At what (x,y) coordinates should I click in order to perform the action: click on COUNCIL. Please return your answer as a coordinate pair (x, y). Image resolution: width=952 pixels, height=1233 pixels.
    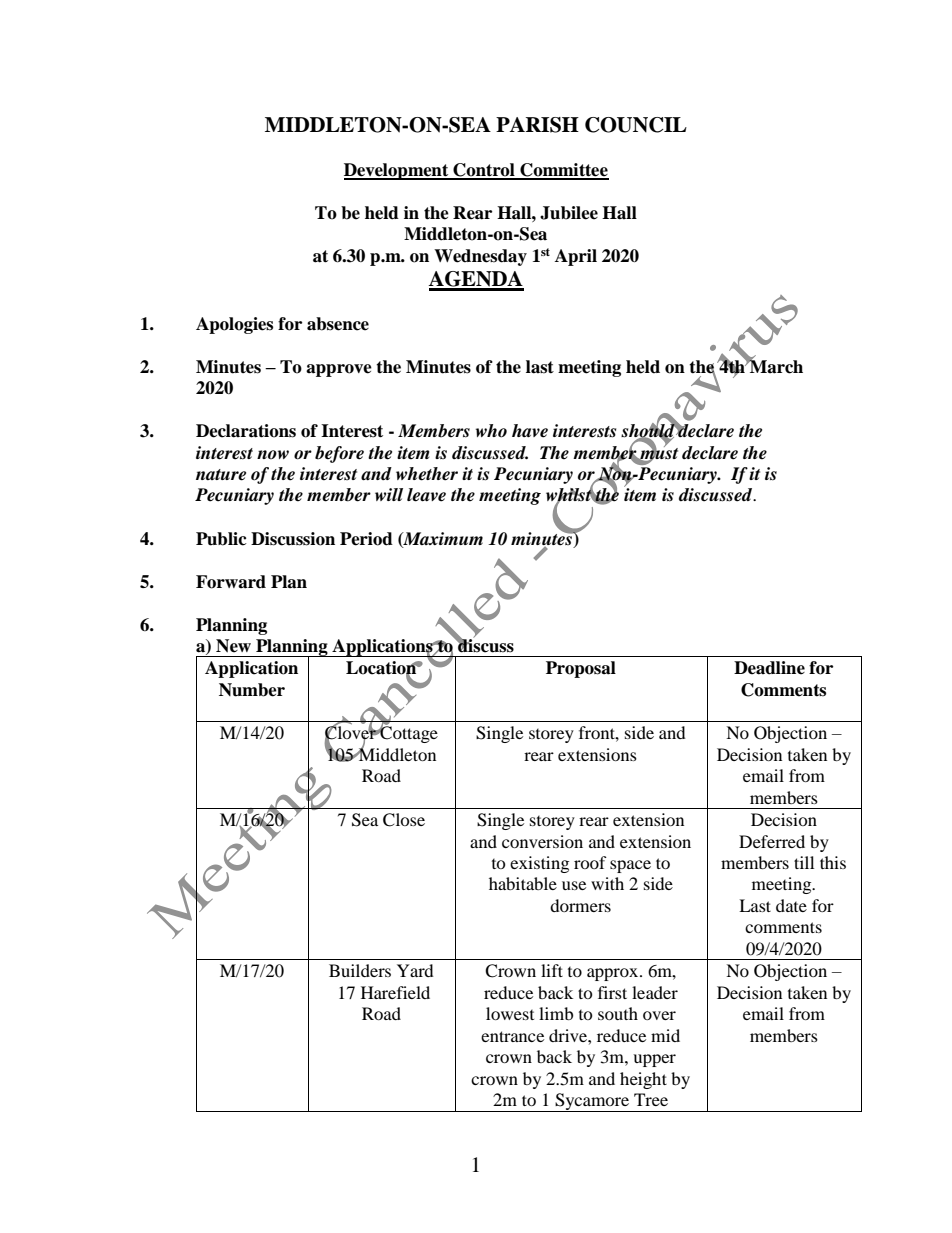
    Looking at the image, I should click on (636, 125).
